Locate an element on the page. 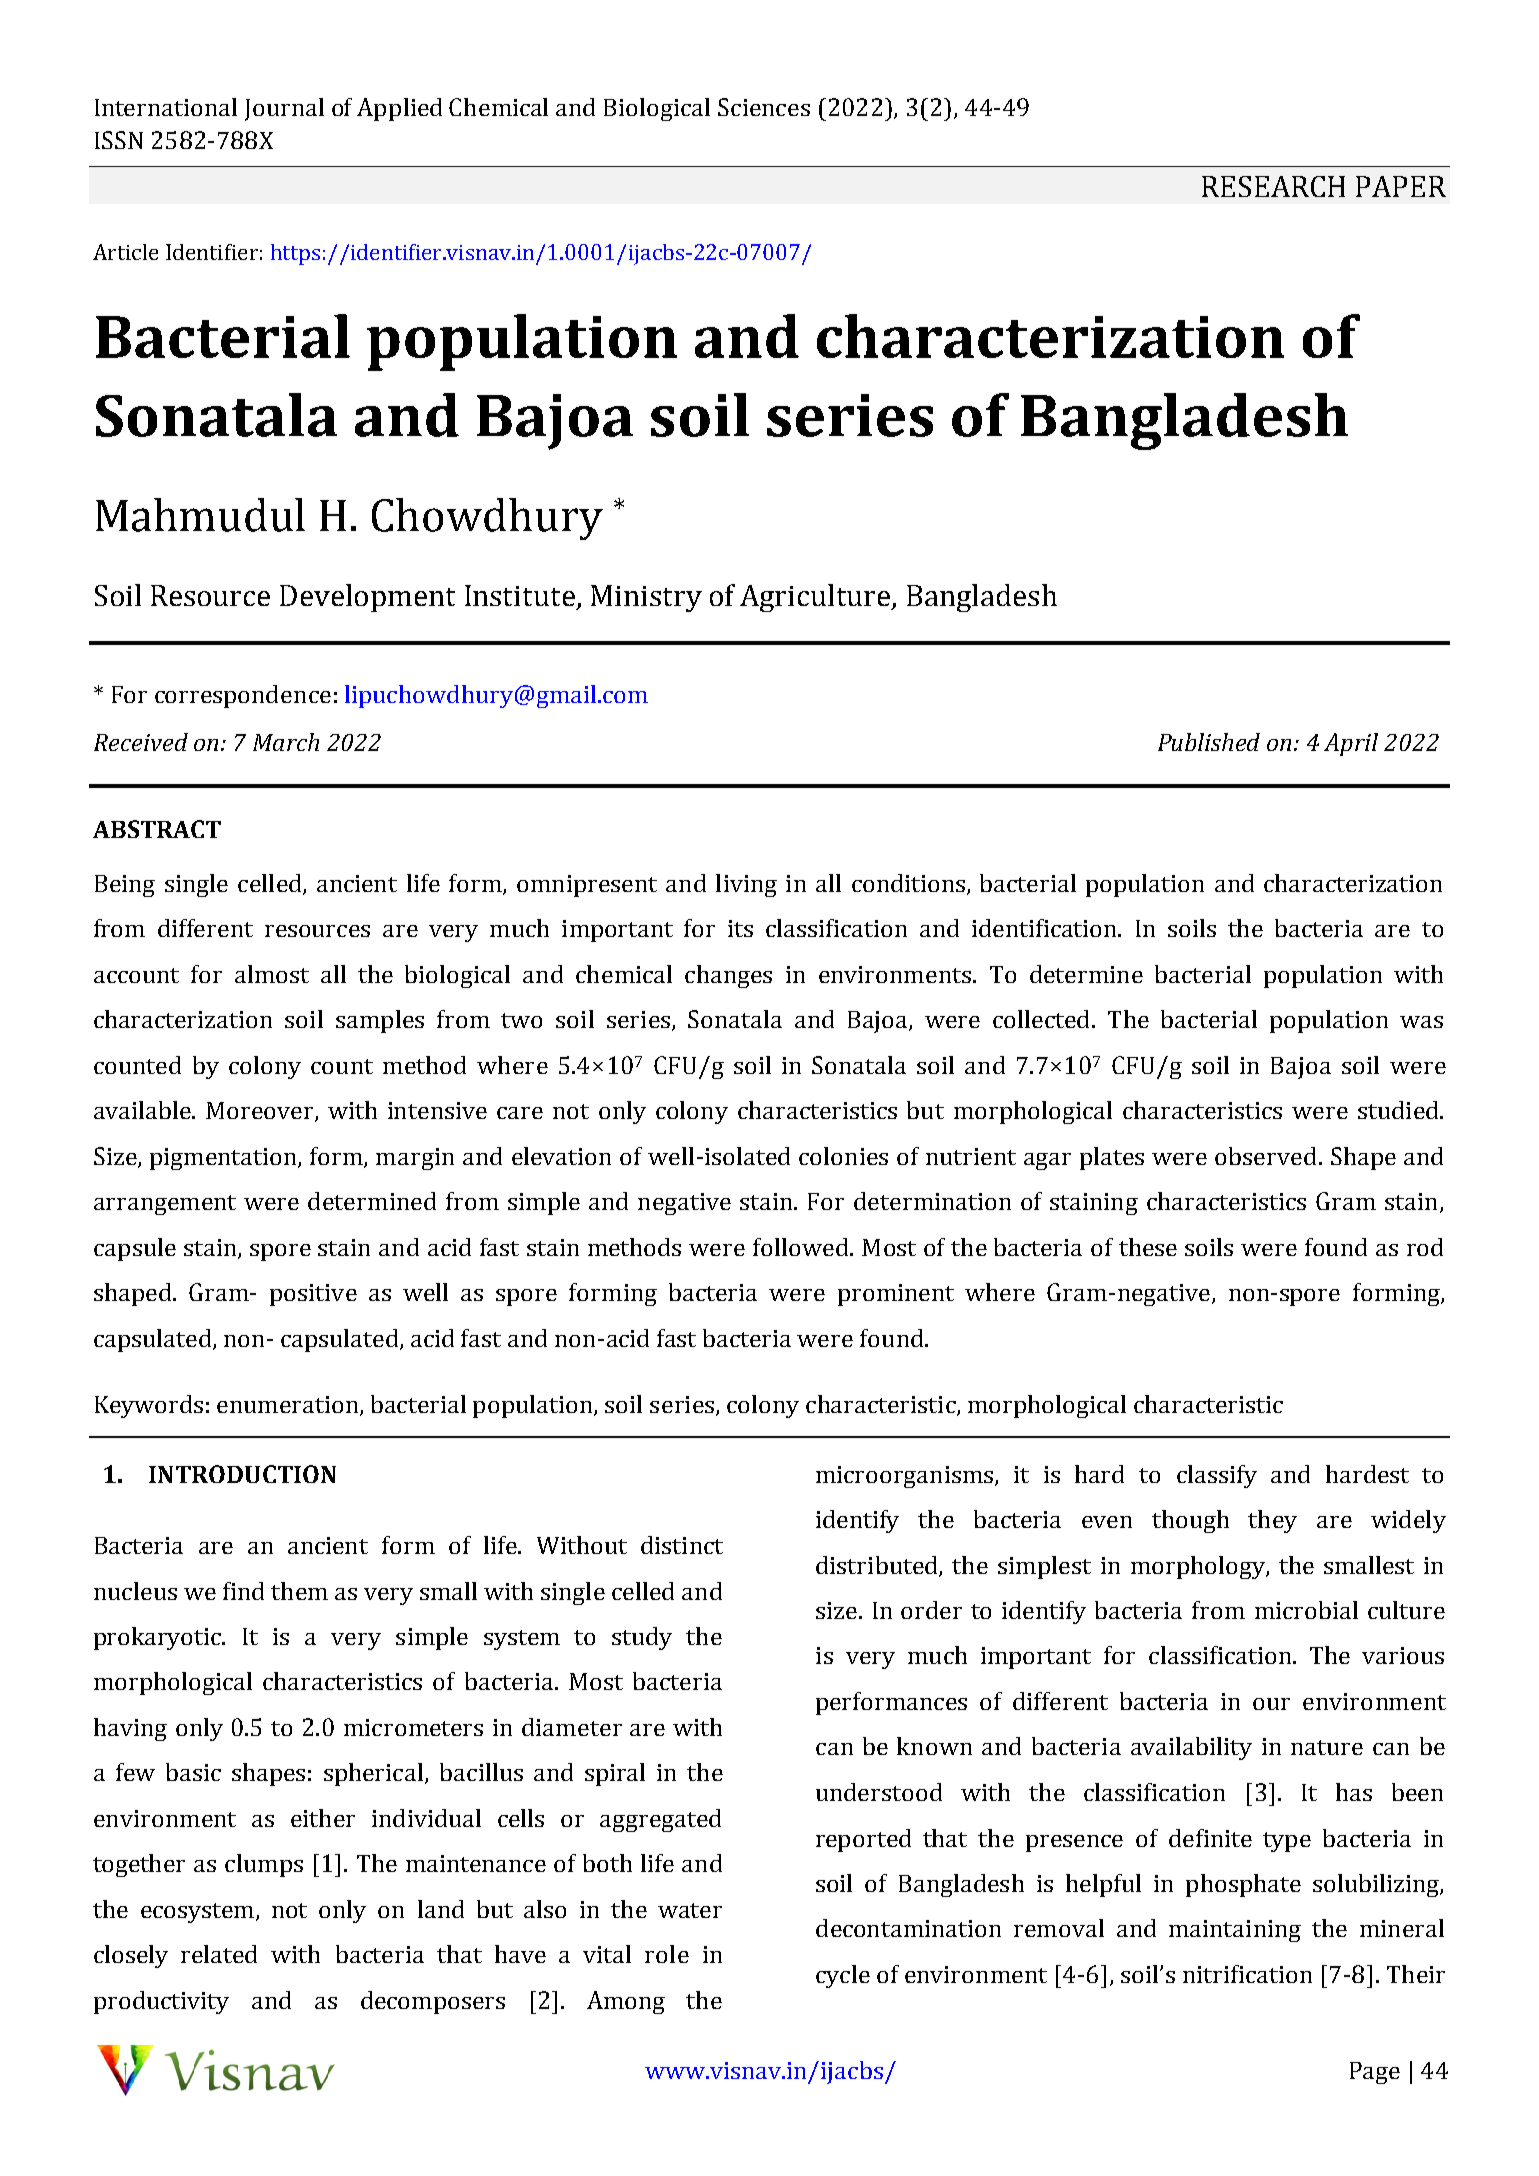 This page has height=2176, width=1539. RESEARCH is located at coordinates (1273, 186).
